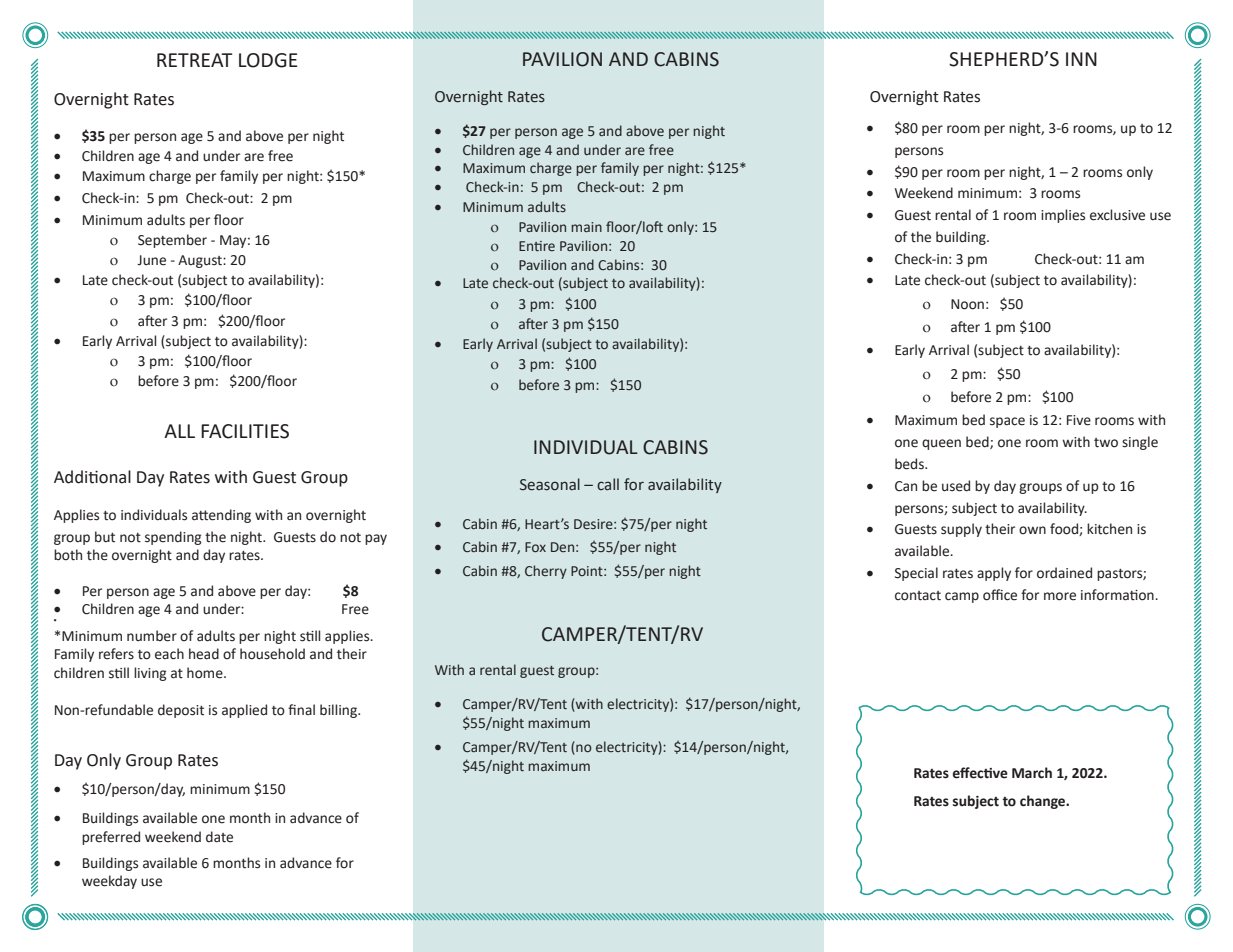 The image size is (1233, 952). What do you see at coordinates (1000, 595) in the screenshot?
I see `office` at bounding box center [1000, 595].
